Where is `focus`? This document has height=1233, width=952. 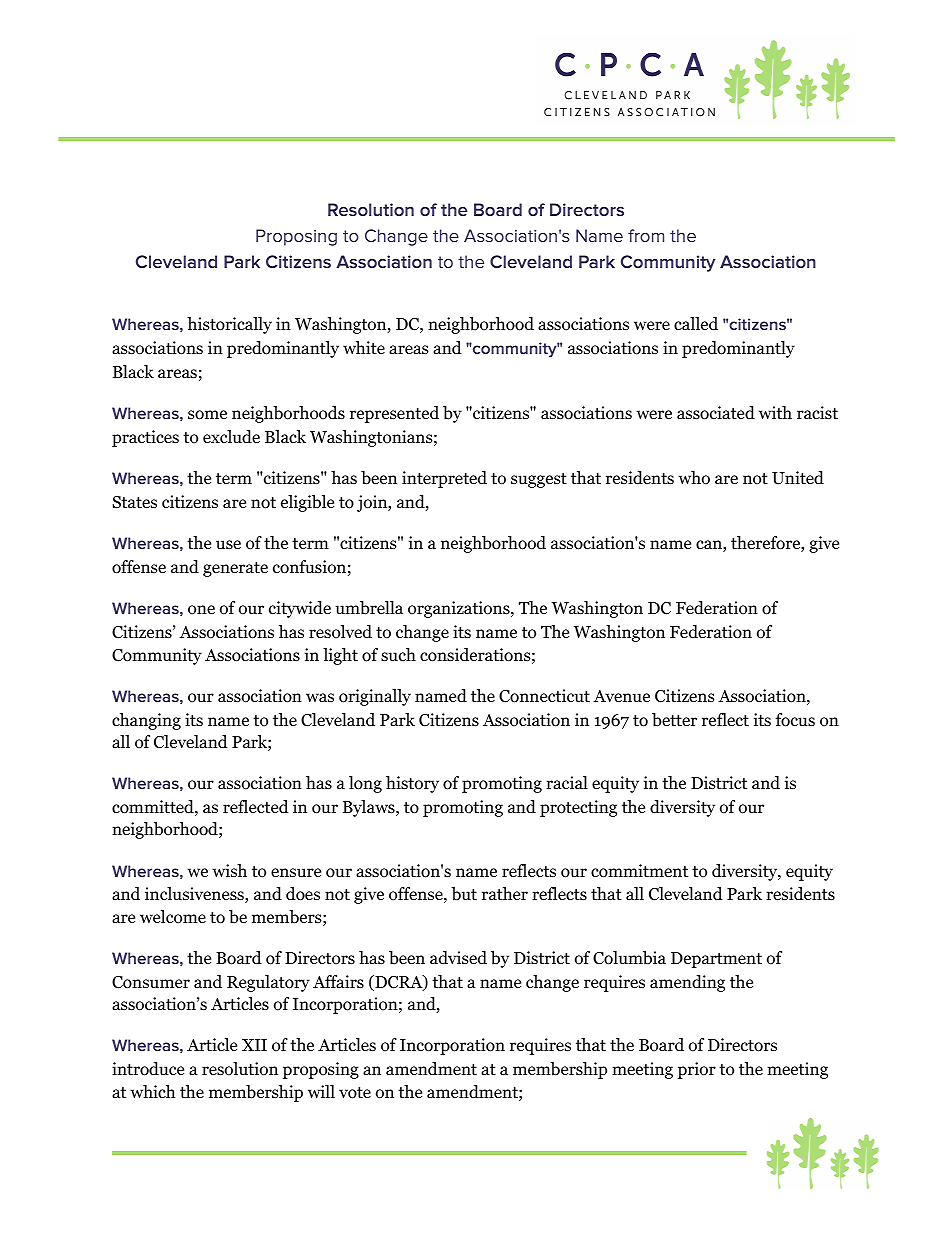 focus is located at coordinates (795, 720).
